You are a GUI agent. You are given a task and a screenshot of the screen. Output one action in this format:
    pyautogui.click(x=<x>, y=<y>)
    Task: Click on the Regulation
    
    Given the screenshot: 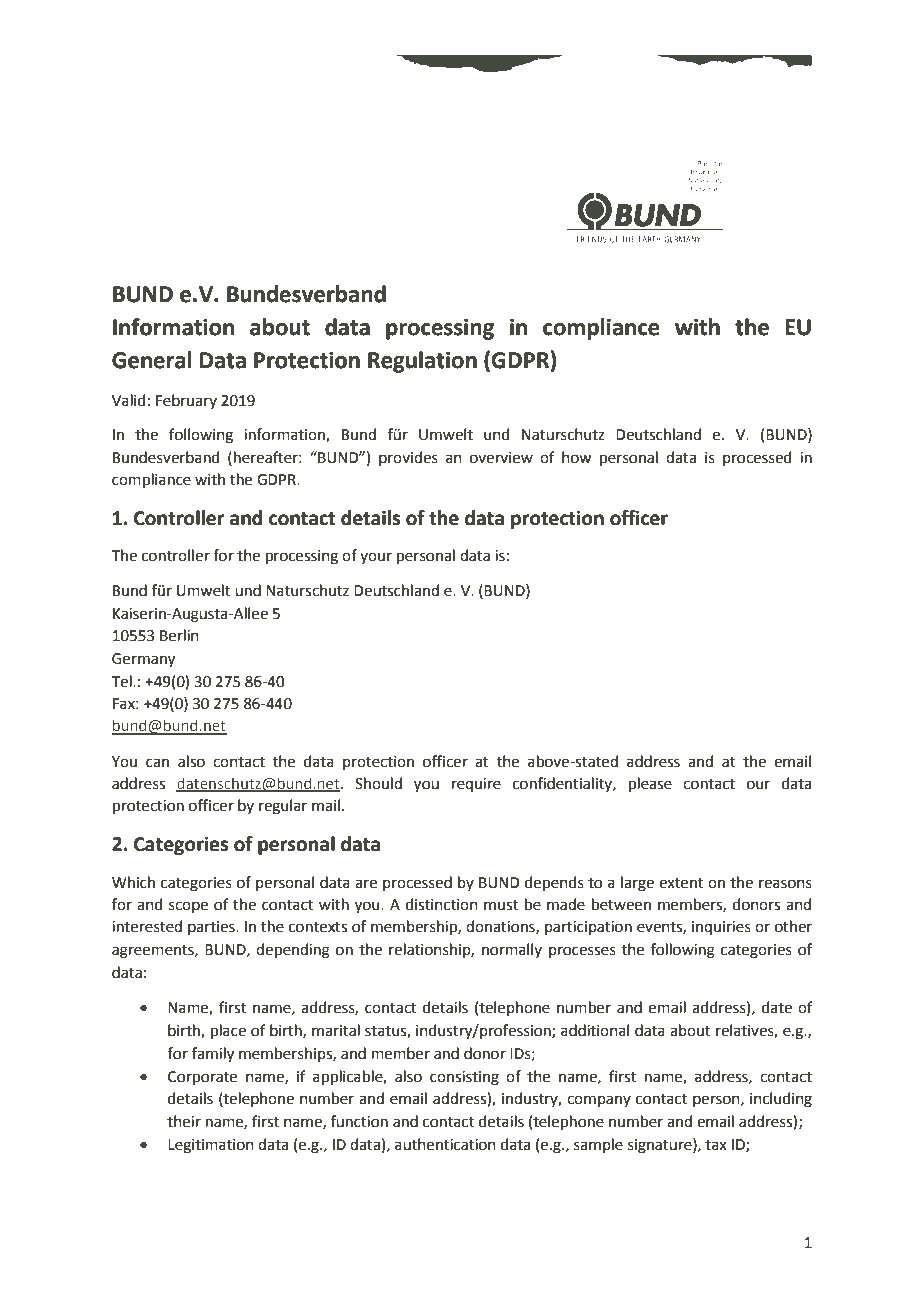 What is the action you would take?
    pyautogui.click(x=422, y=362)
